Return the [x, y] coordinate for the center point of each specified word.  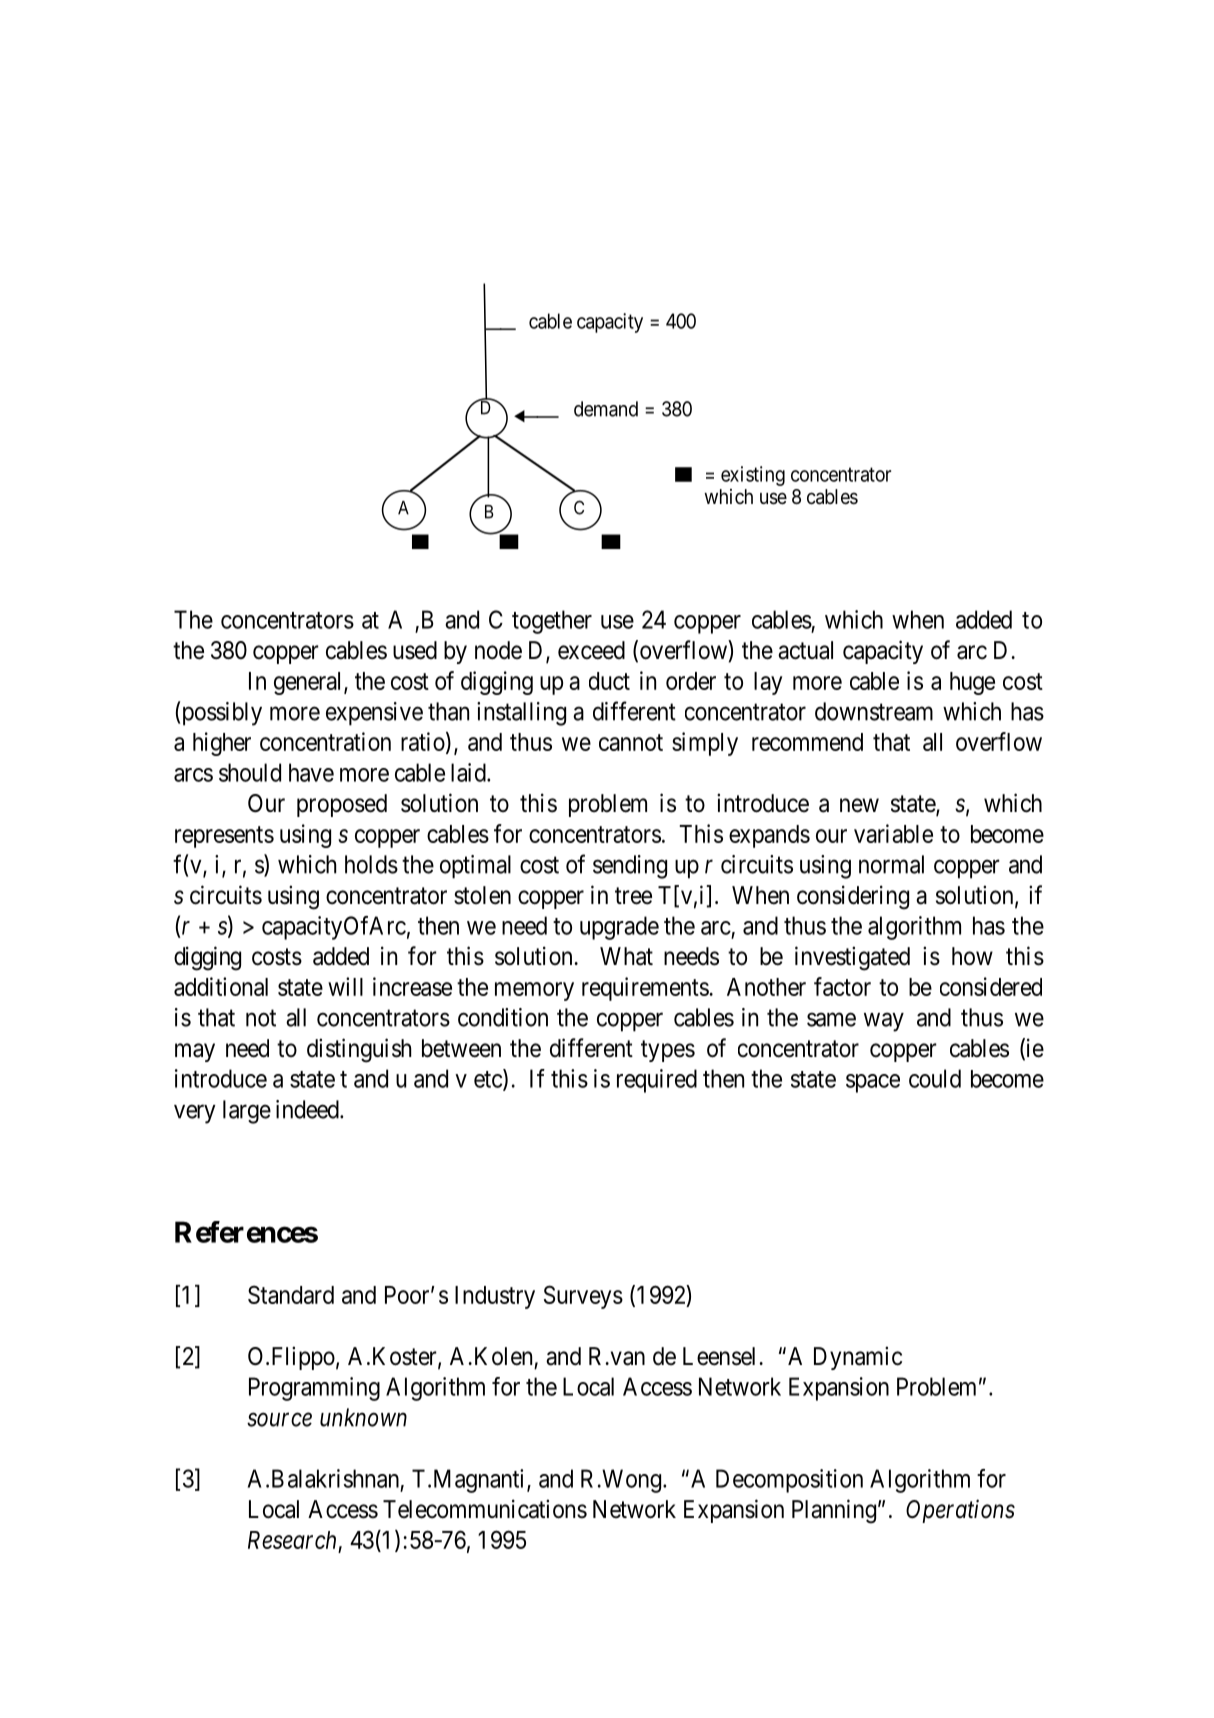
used [415, 650]
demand [606, 409]
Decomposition [789, 1481]
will [345, 986]
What [626, 956]
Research [292, 1540]
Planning [834, 1511]
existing [753, 476]
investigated [852, 958]
